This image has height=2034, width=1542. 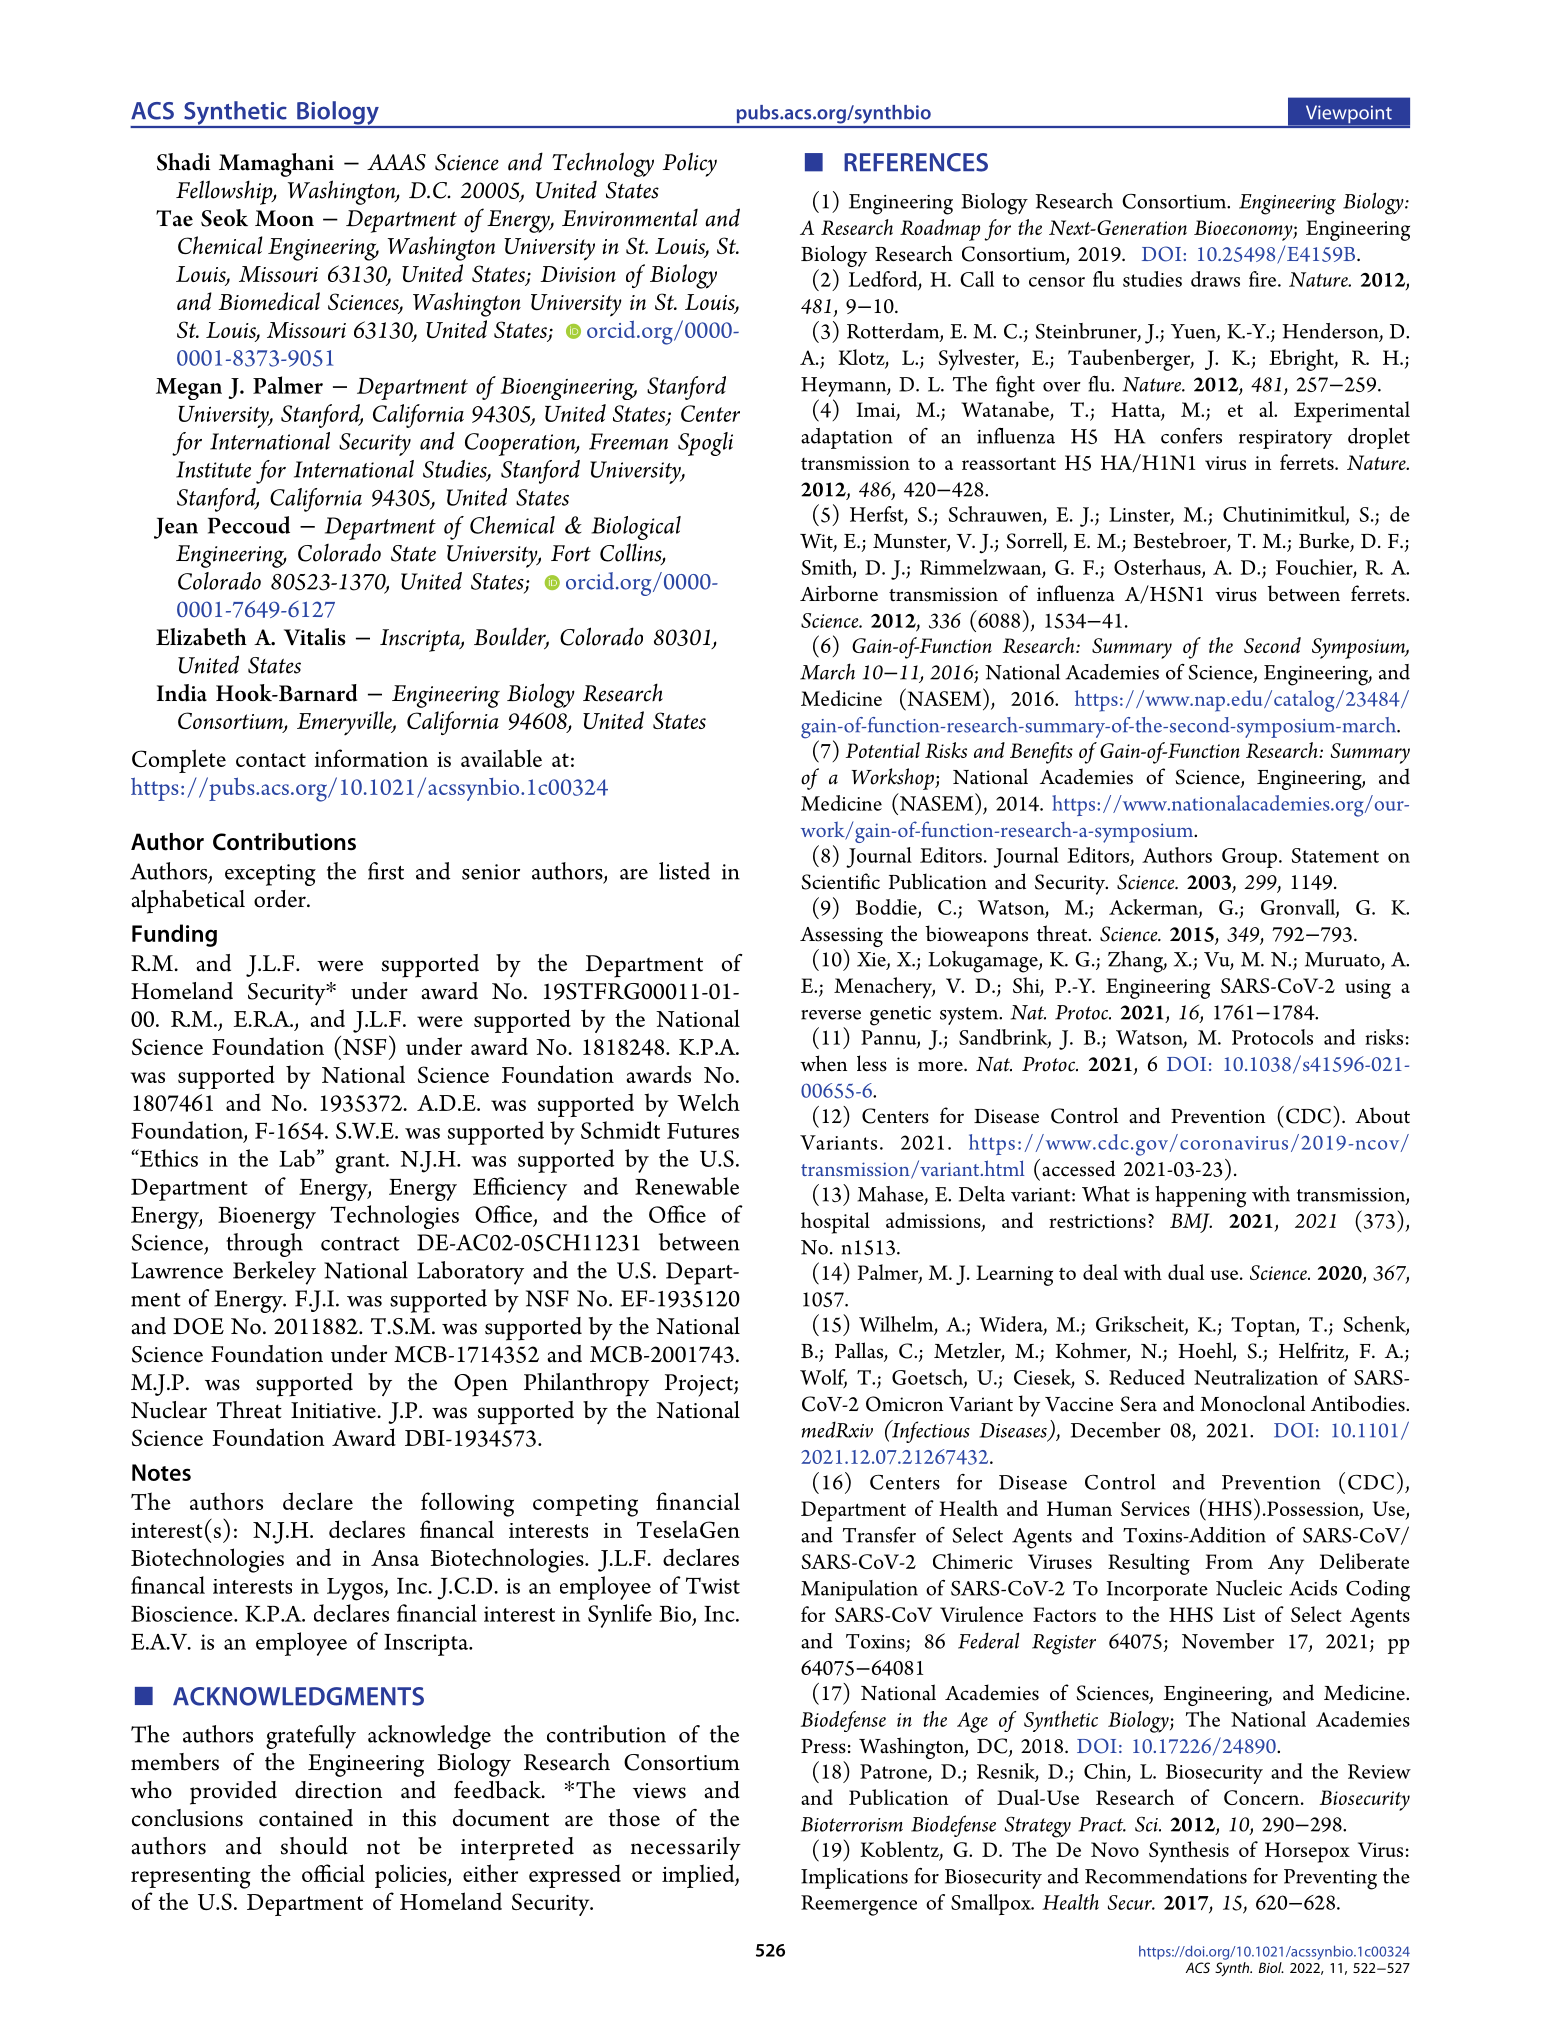 I want to click on reverse, so click(x=831, y=1015).
